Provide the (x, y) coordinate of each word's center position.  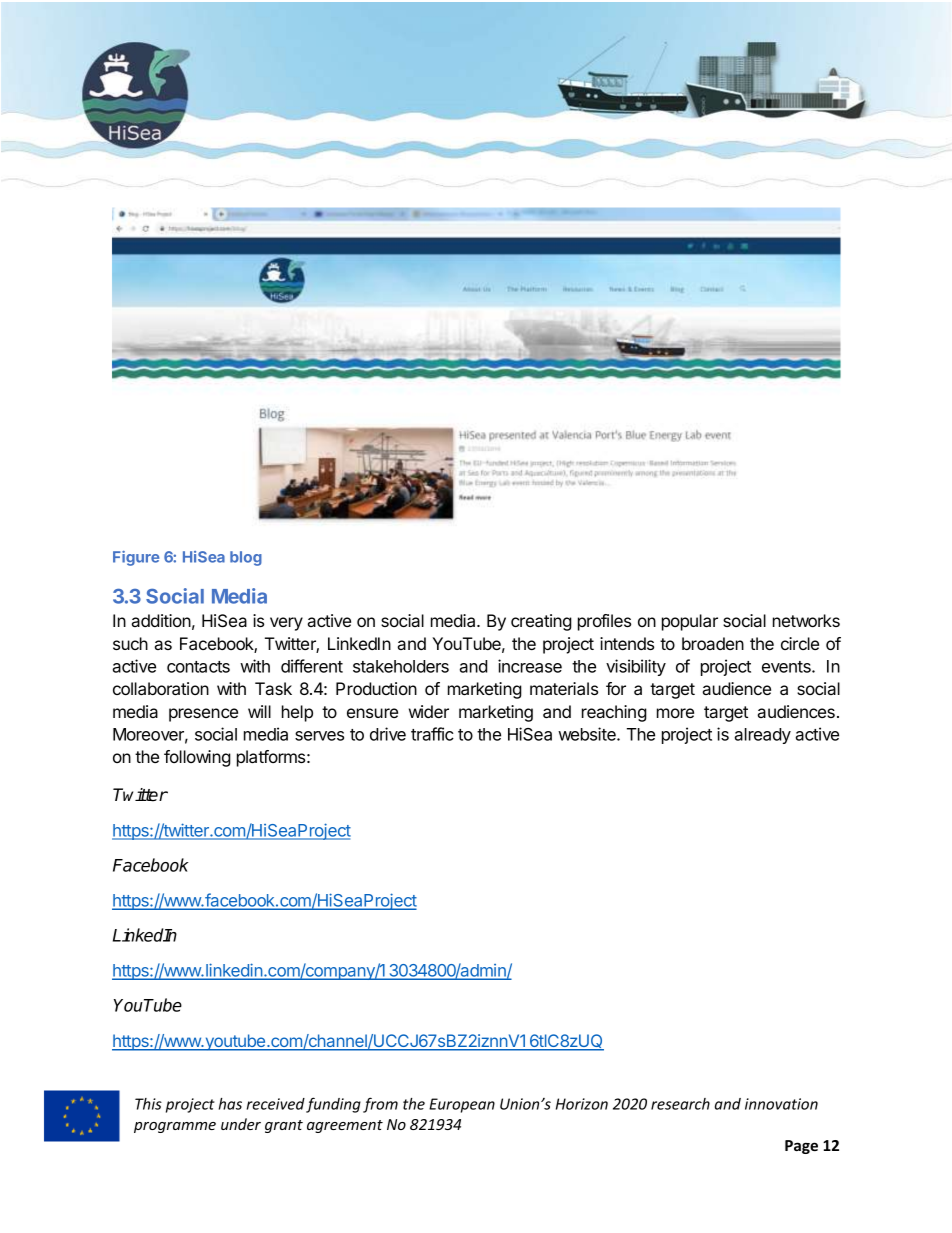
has (230, 1104)
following (197, 758)
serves (319, 736)
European (462, 1105)
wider (429, 711)
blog (246, 558)
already (762, 736)
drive (388, 734)
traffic (432, 734)
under (241, 1124)
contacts (198, 667)
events (787, 667)
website (588, 734)
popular (690, 622)
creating (541, 622)
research (680, 1104)
